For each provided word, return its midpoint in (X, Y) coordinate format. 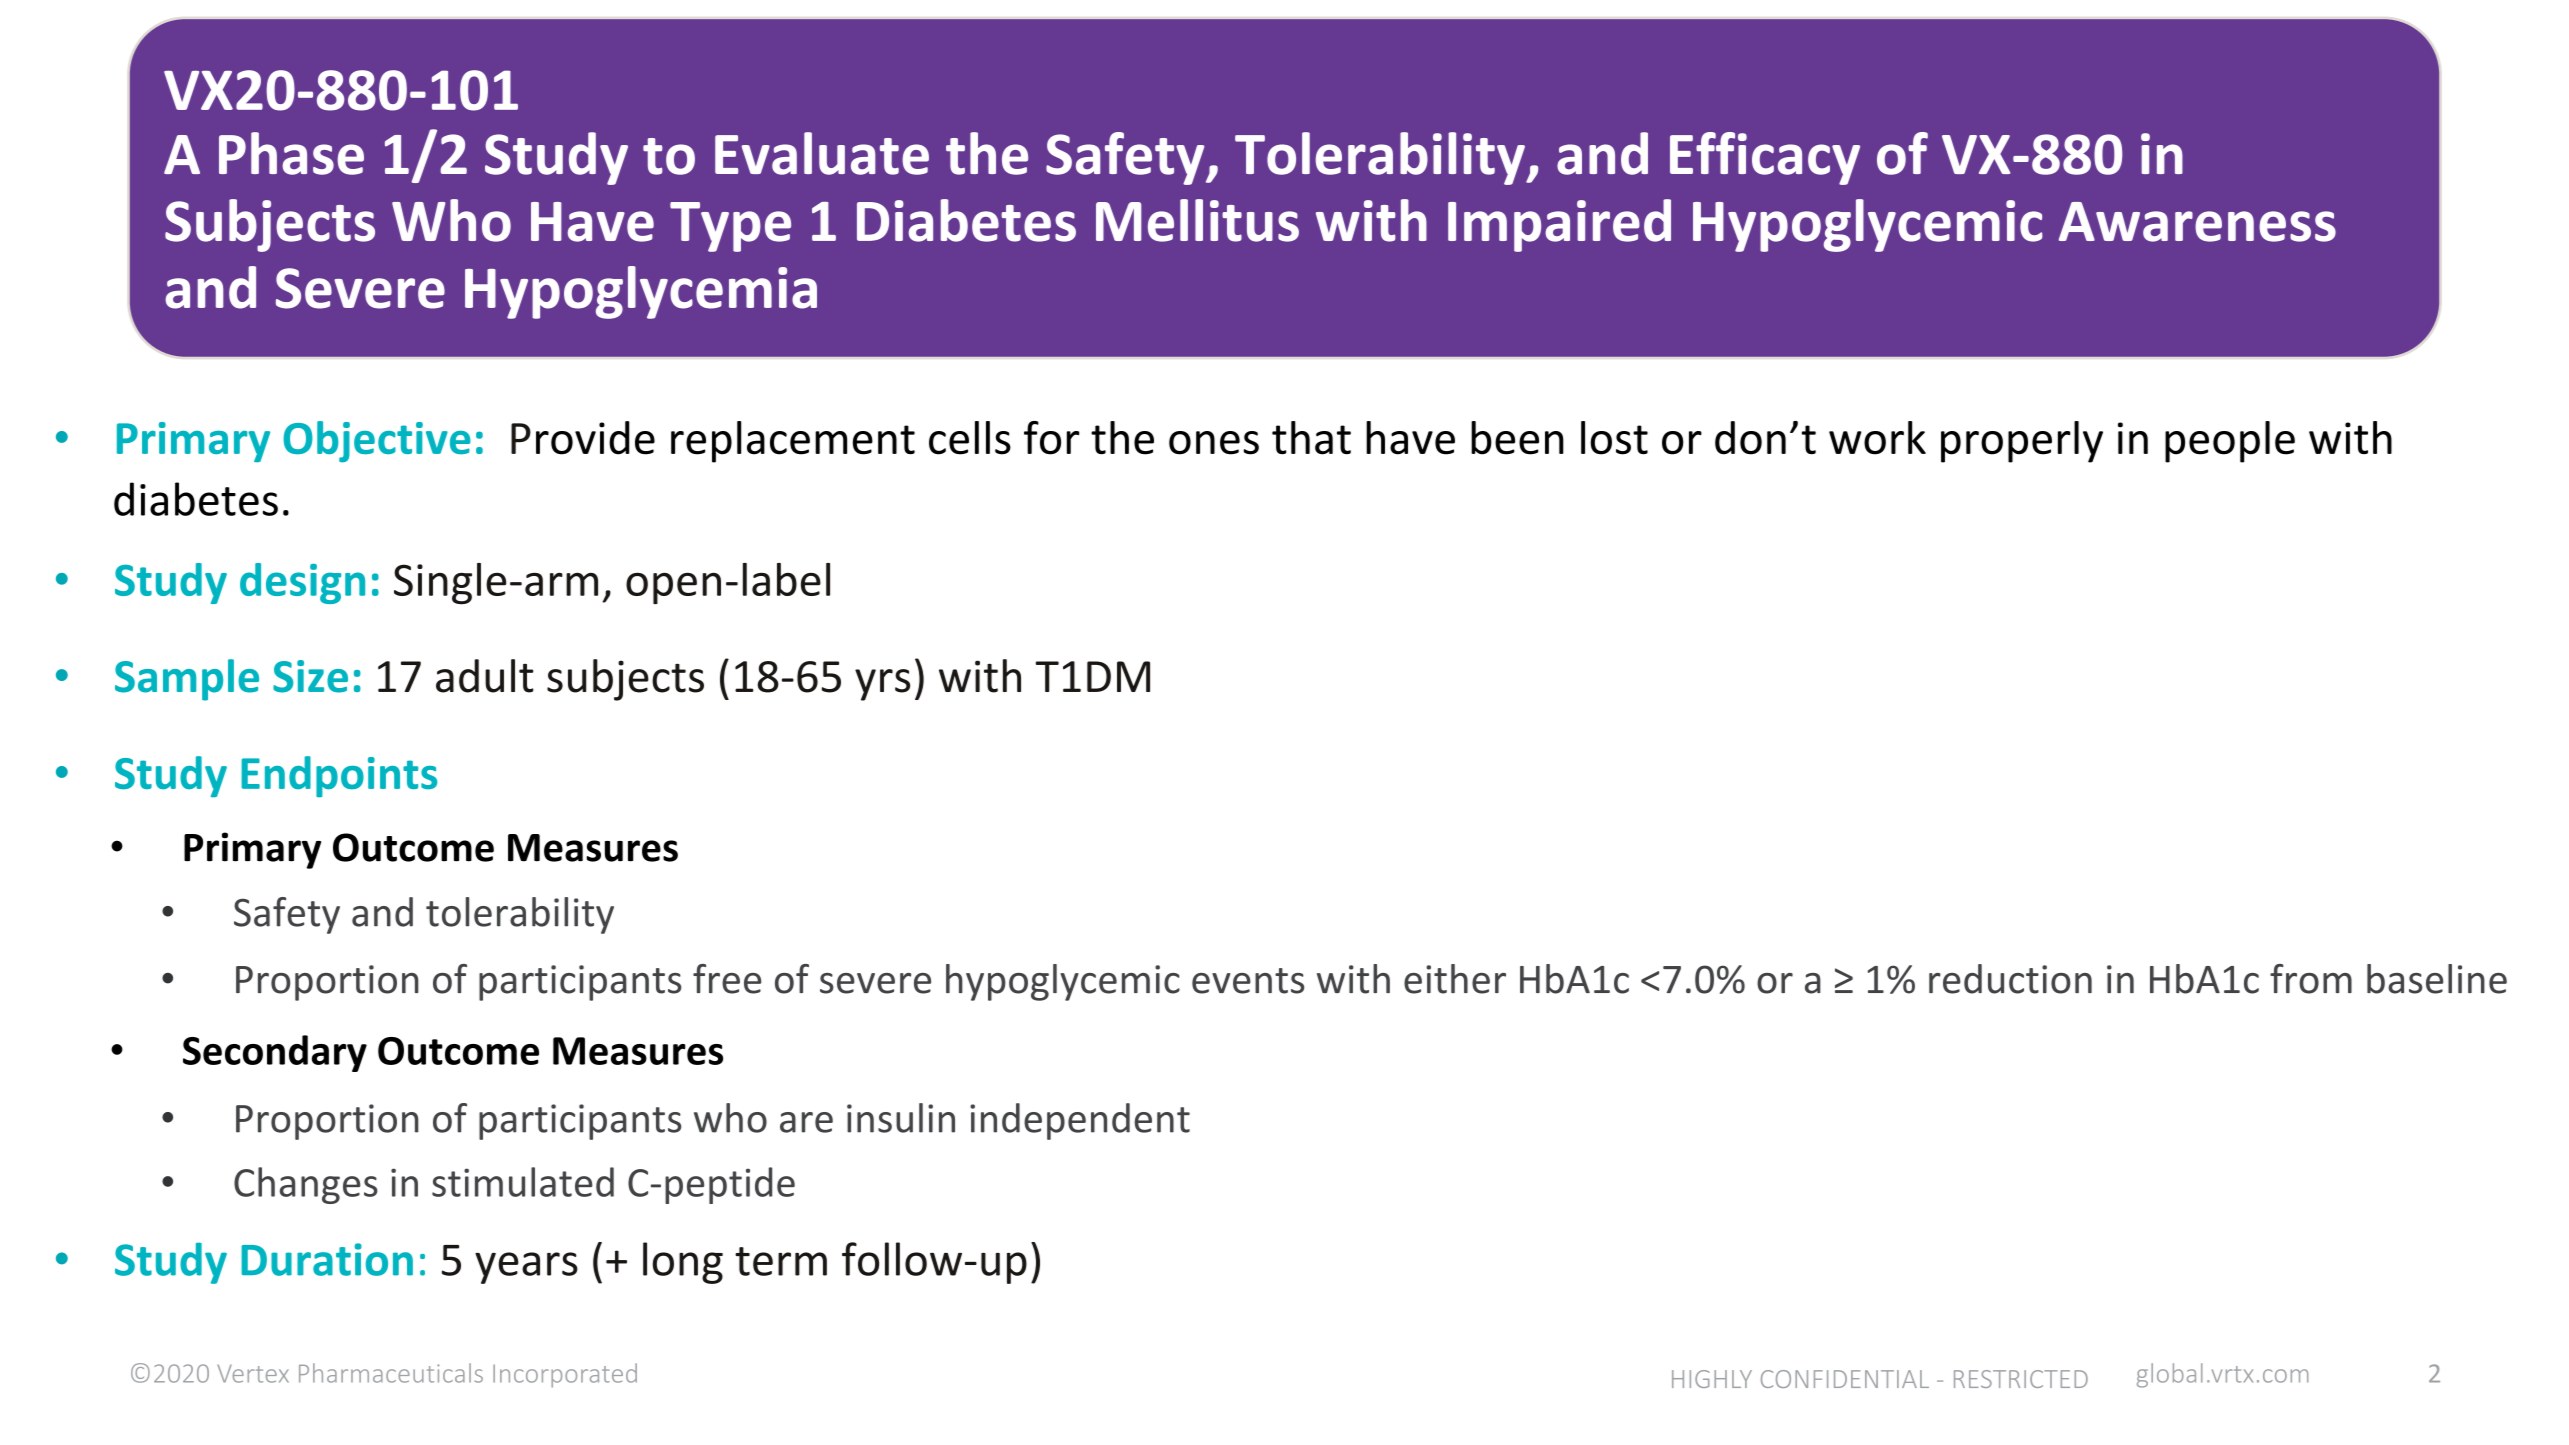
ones (1214, 443)
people (2230, 442)
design (302, 583)
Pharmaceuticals (391, 1373)
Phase (291, 153)
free (727, 979)
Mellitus (1197, 220)
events (1248, 981)
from (2311, 979)
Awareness (2197, 222)
